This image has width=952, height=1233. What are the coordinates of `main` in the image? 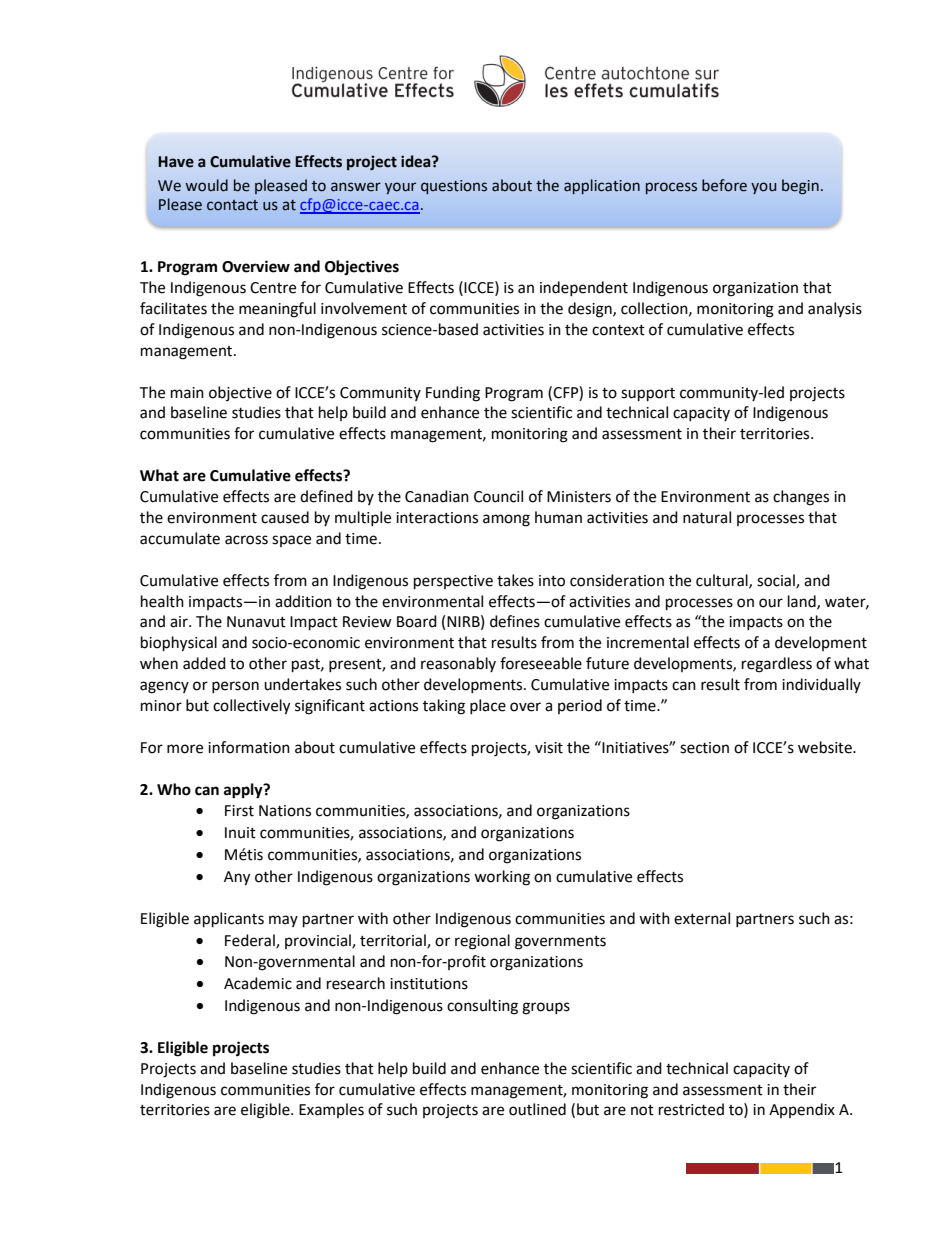 It's located at (187, 393).
